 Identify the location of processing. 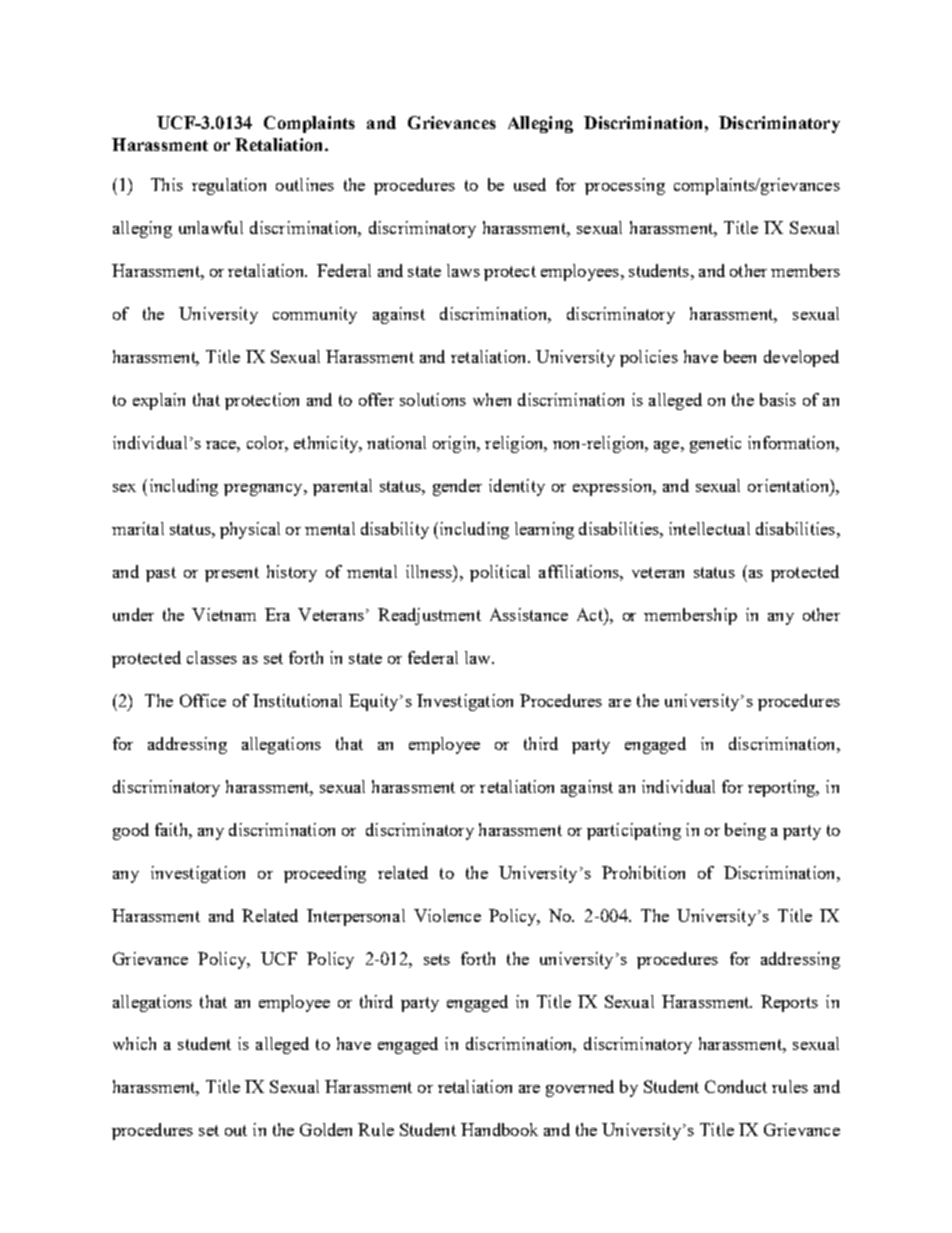
(625, 186).
